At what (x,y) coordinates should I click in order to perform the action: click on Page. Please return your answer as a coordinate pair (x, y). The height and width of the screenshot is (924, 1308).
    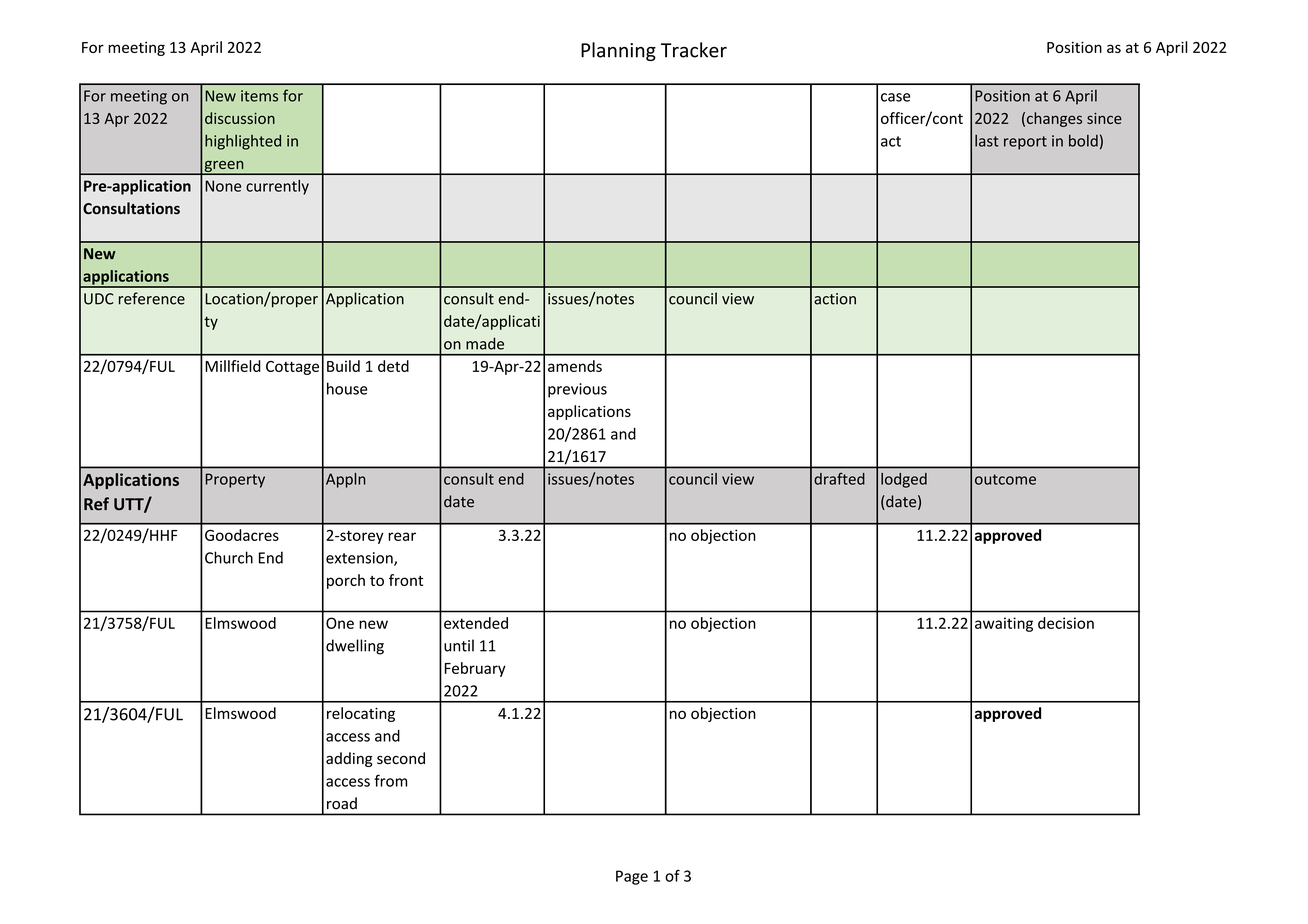
    Looking at the image, I should click on (632, 877).
